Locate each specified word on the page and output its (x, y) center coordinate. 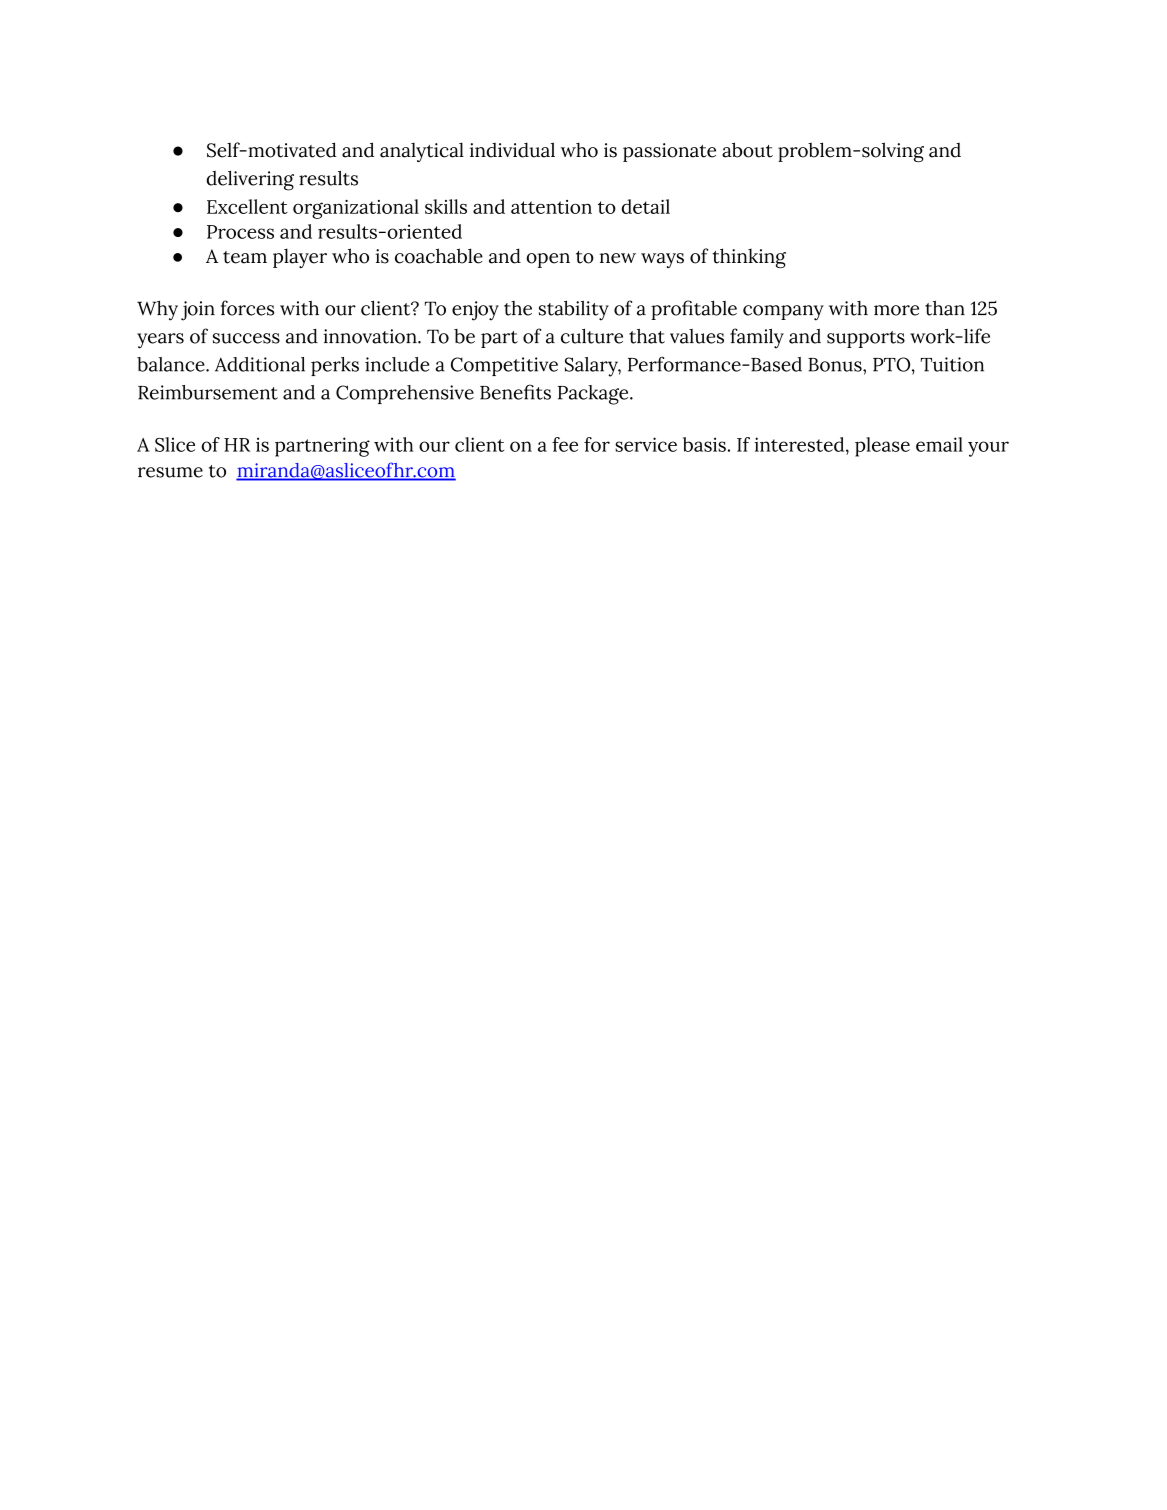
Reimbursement (208, 392)
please (882, 447)
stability (574, 310)
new (618, 258)
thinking (749, 258)
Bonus (836, 365)
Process (240, 232)
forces (247, 308)
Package (594, 395)
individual (512, 150)
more (896, 310)
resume (170, 472)
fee (565, 444)
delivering (250, 181)
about (747, 150)
